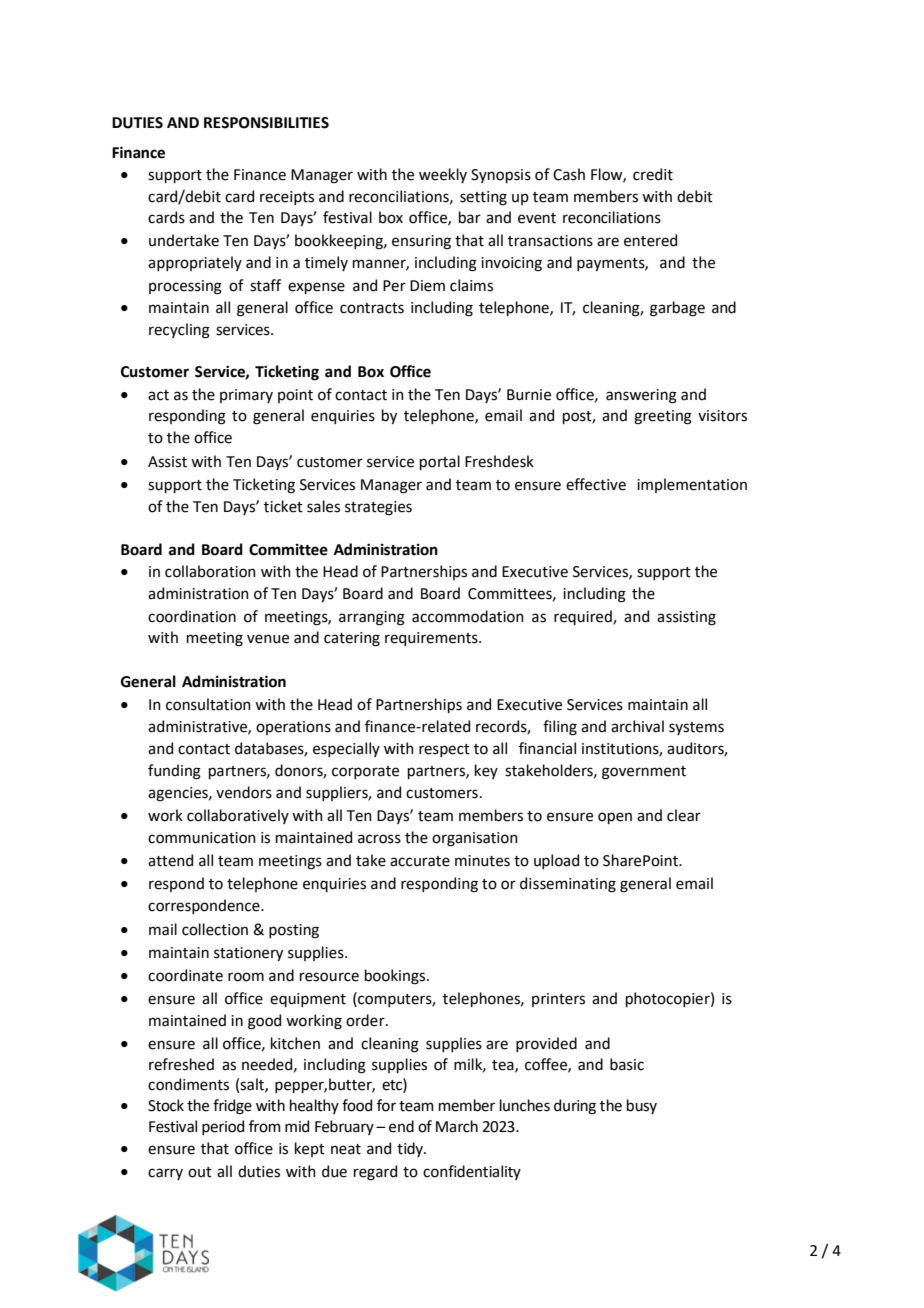 This document has height=1308, width=924. What do you see at coordinates (443, 175) in the document?
I see `weekly` at bounding box center [443, 175].
